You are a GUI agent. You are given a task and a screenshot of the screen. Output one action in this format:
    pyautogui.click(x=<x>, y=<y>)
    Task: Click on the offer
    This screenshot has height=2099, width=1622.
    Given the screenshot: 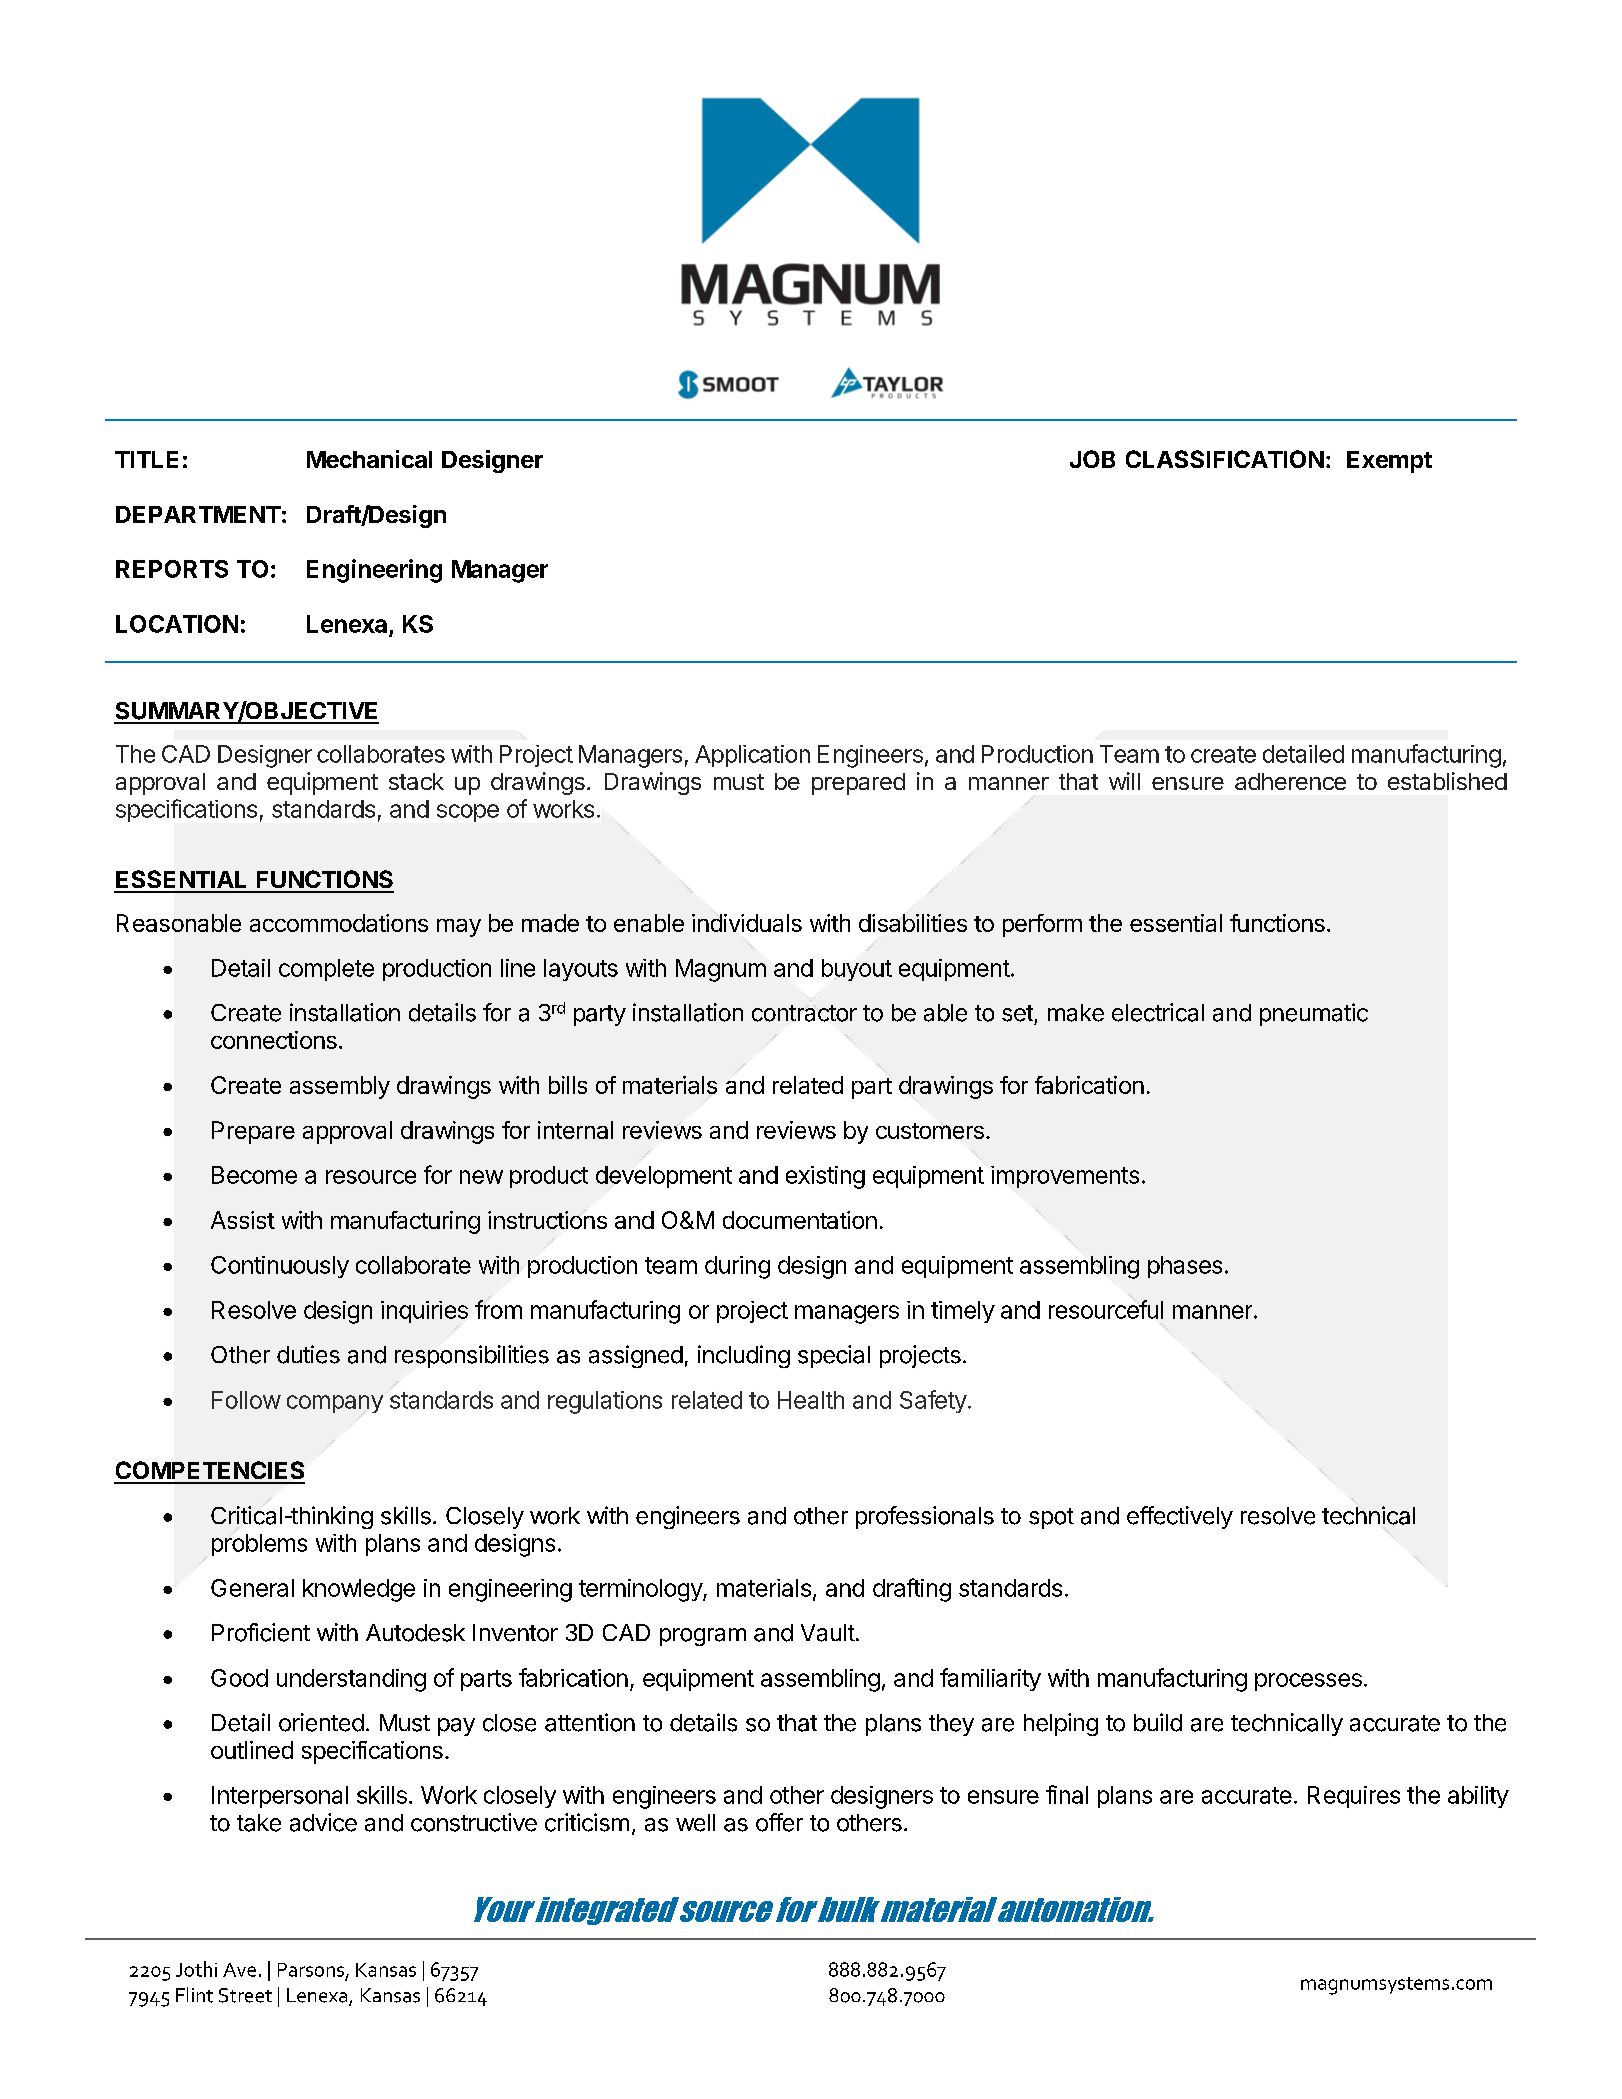 What is the action you would take?
    pyautogui.click(x=779, y=1822)
